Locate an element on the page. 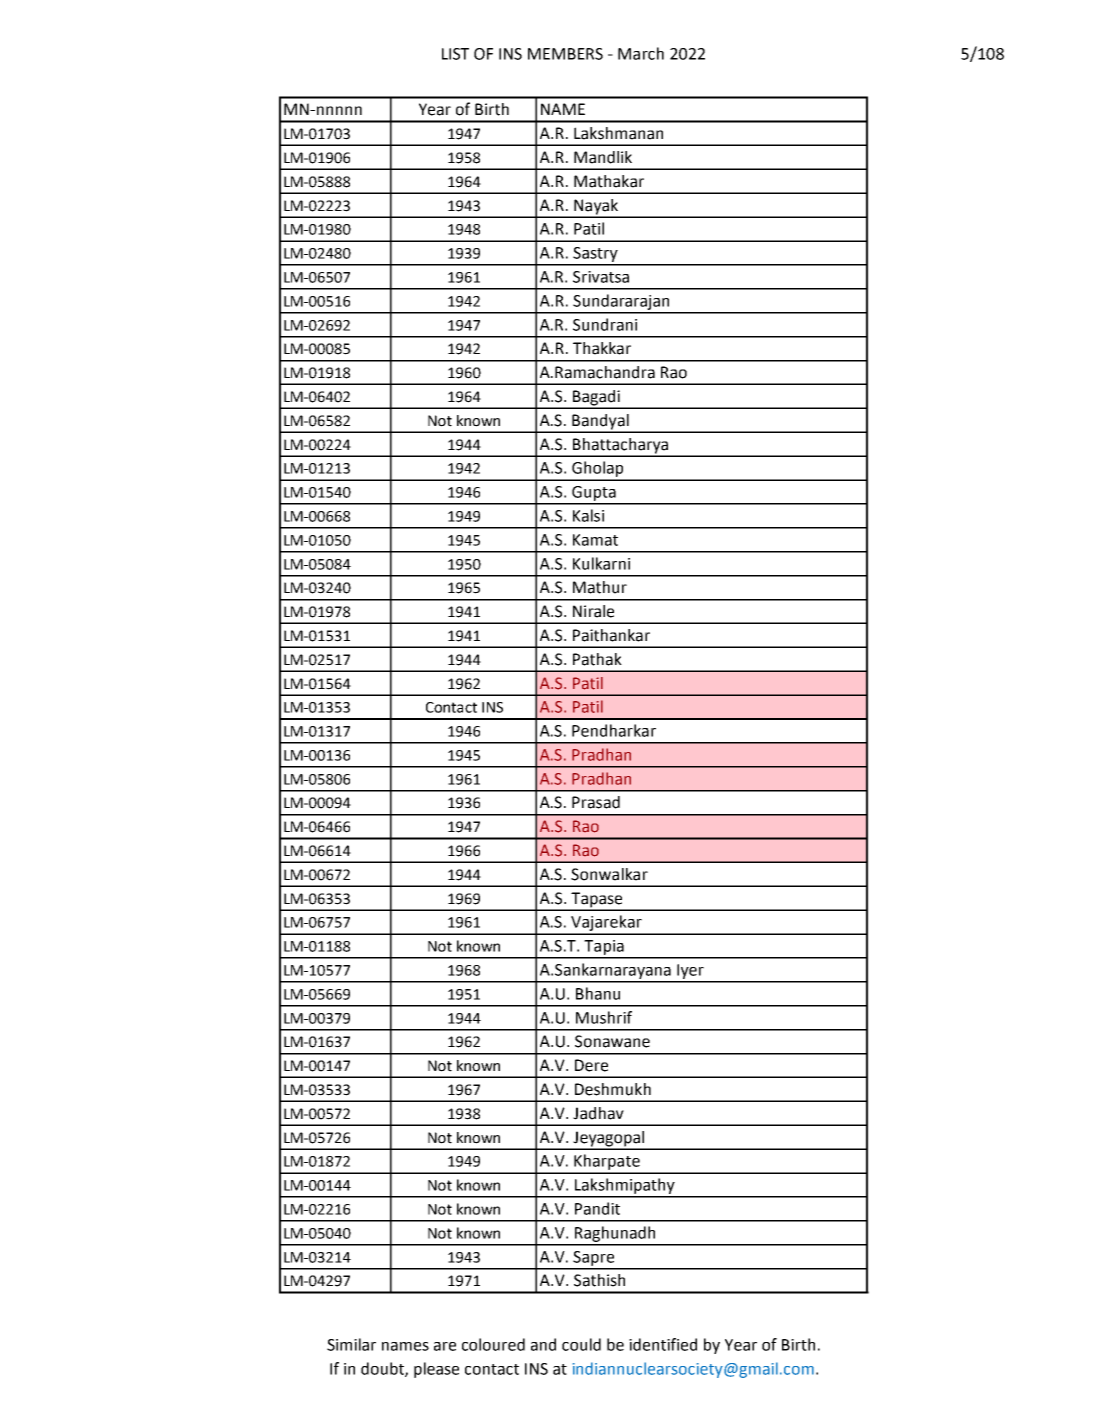  identified is located at coordinates (663, 1344).
